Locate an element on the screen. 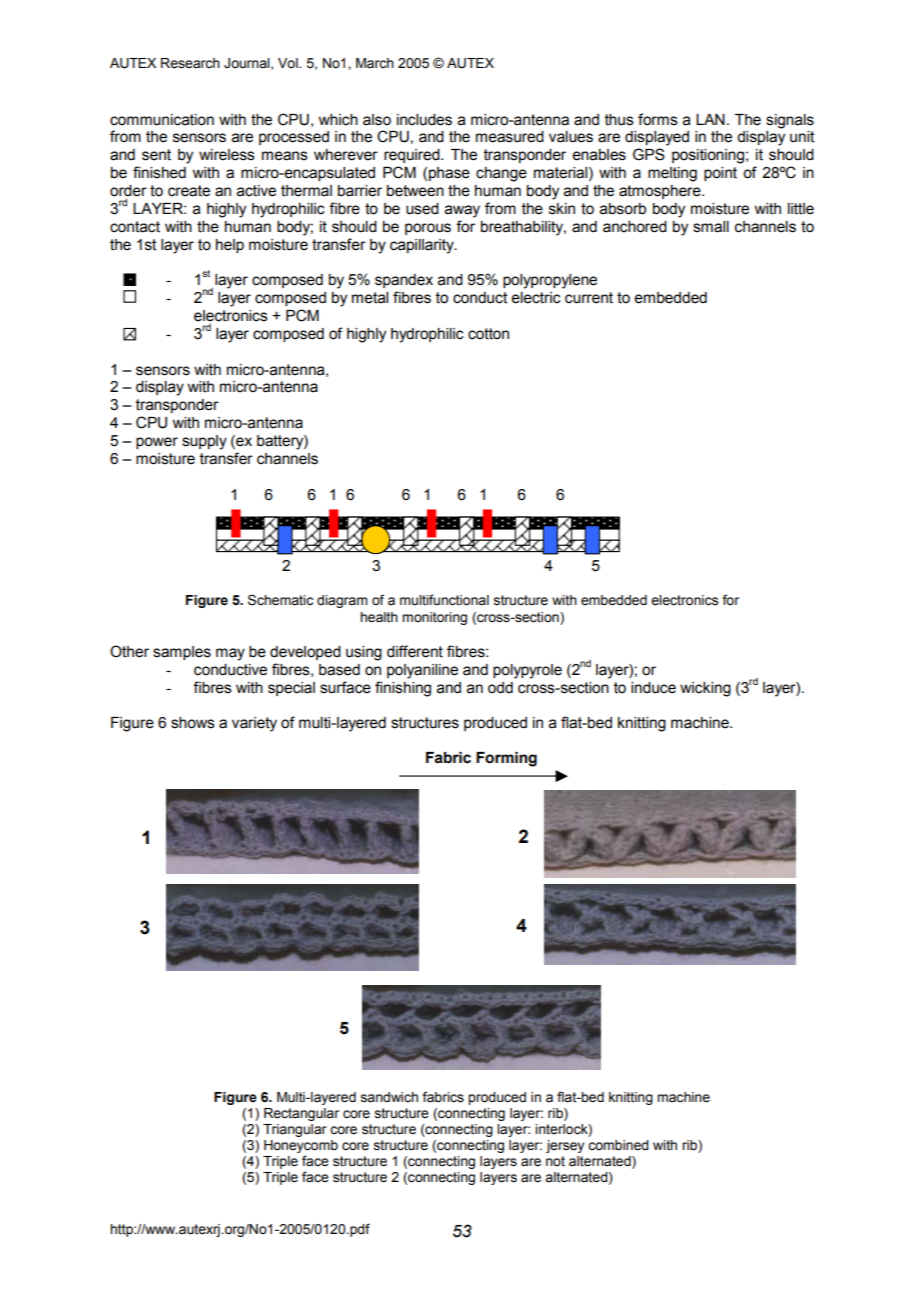 The height and width of the screenshot is (1308, 924). includes is located at coordinates (424, 120).
